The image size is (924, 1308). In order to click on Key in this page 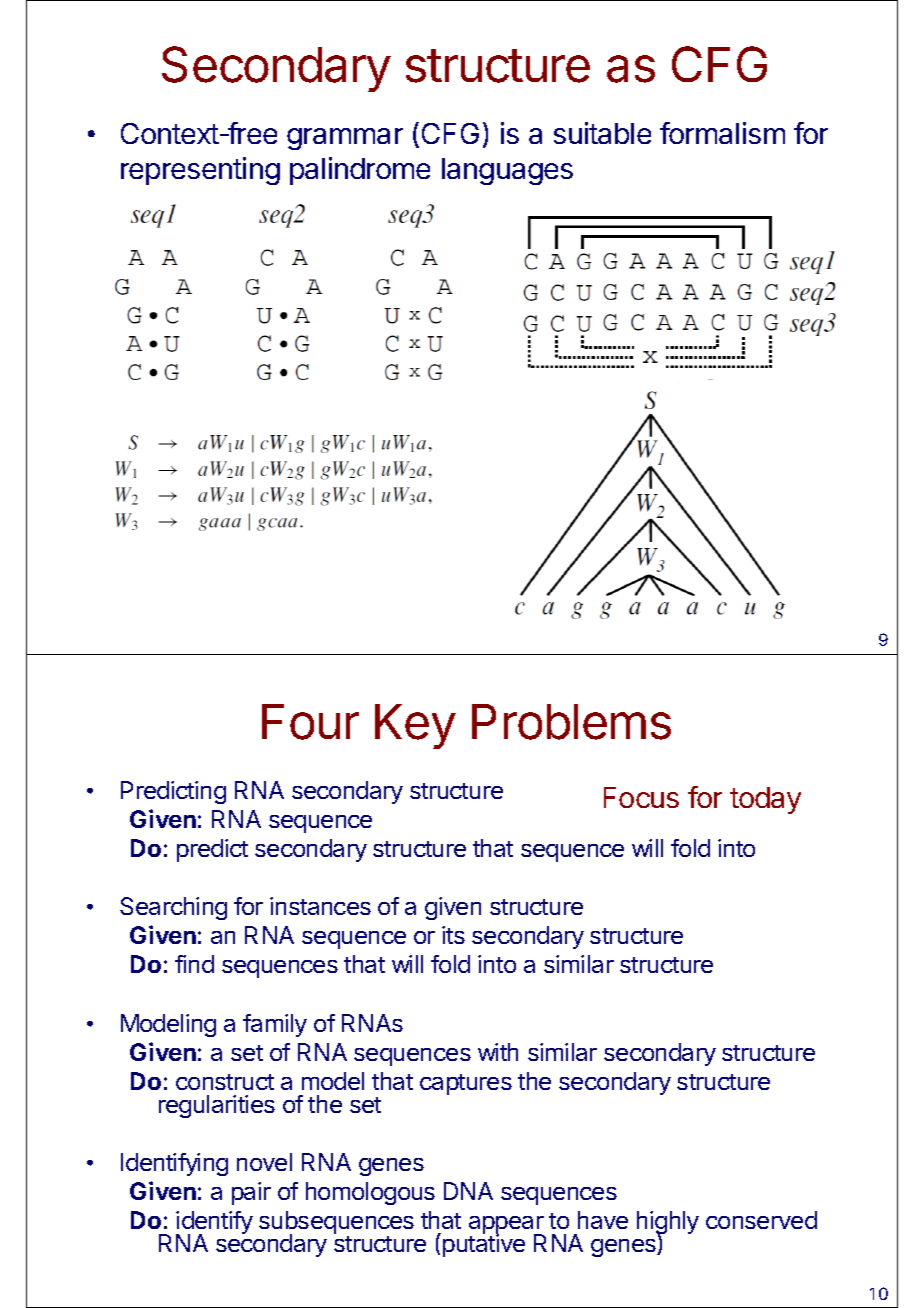, I will do `click(415, 726)`.
